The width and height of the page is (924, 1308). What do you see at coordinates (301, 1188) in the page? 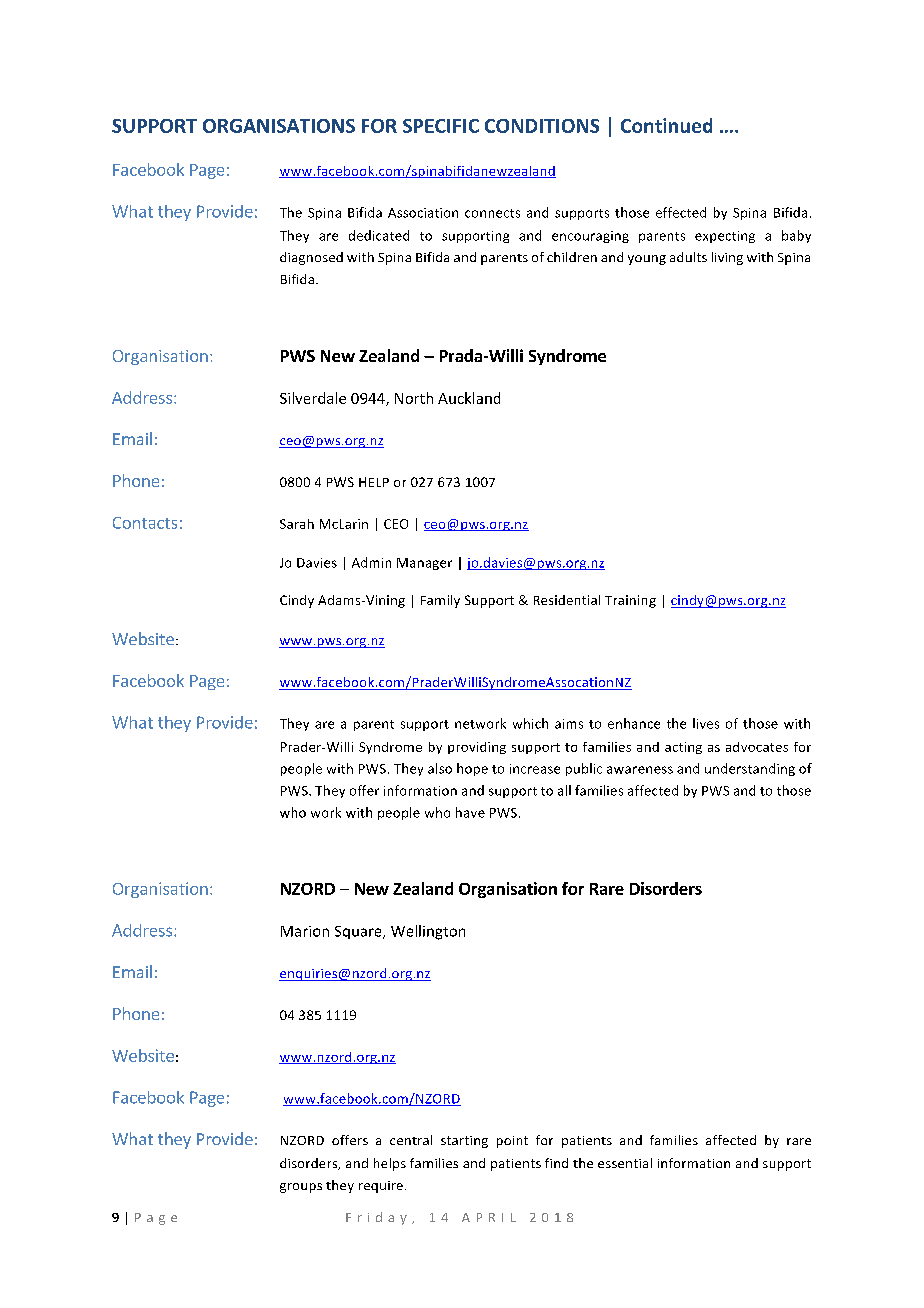
I see `groups` at bounding box center [301, 1188].
